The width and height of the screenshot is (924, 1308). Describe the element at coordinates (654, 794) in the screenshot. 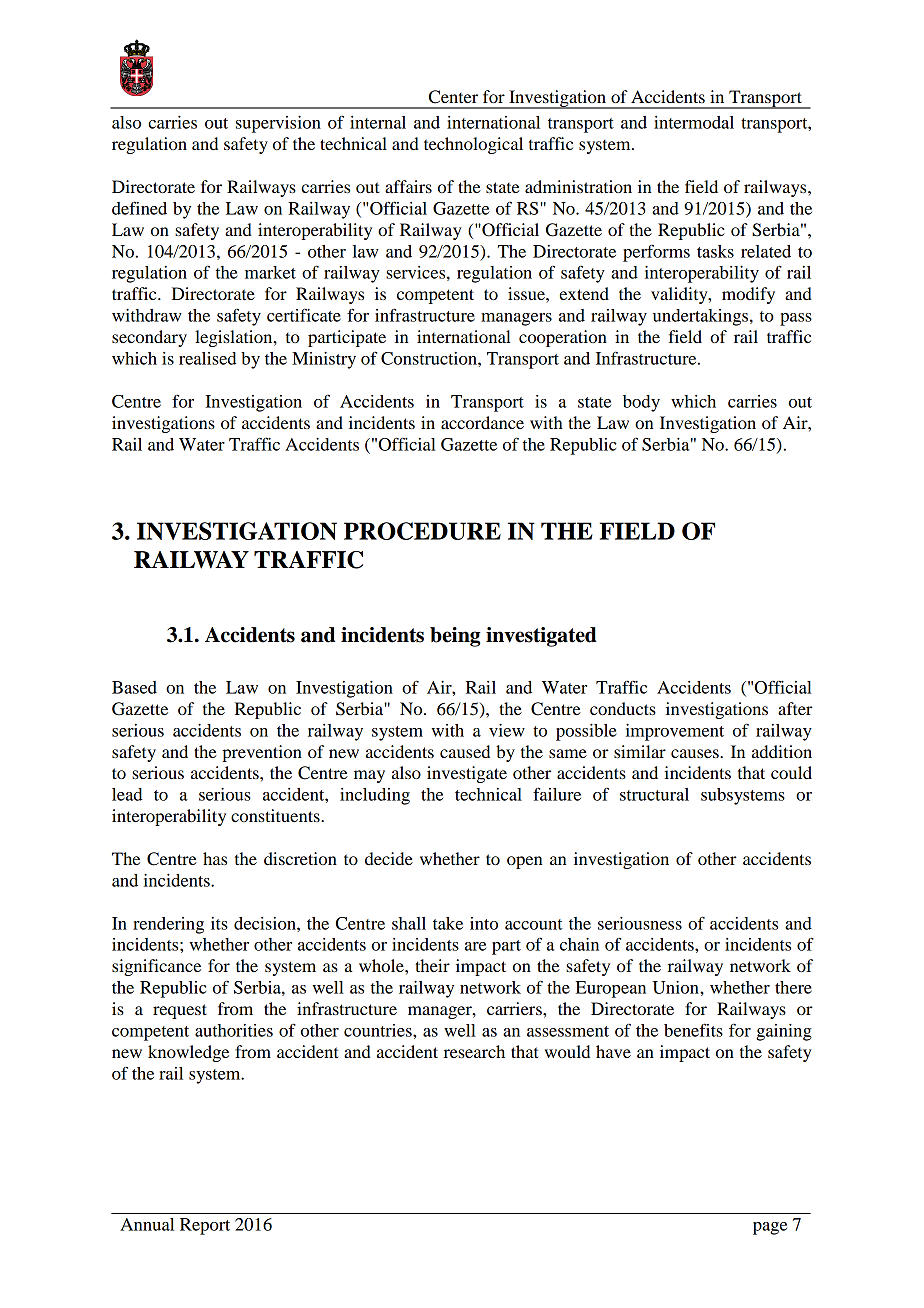

I see `structural` at that location.
